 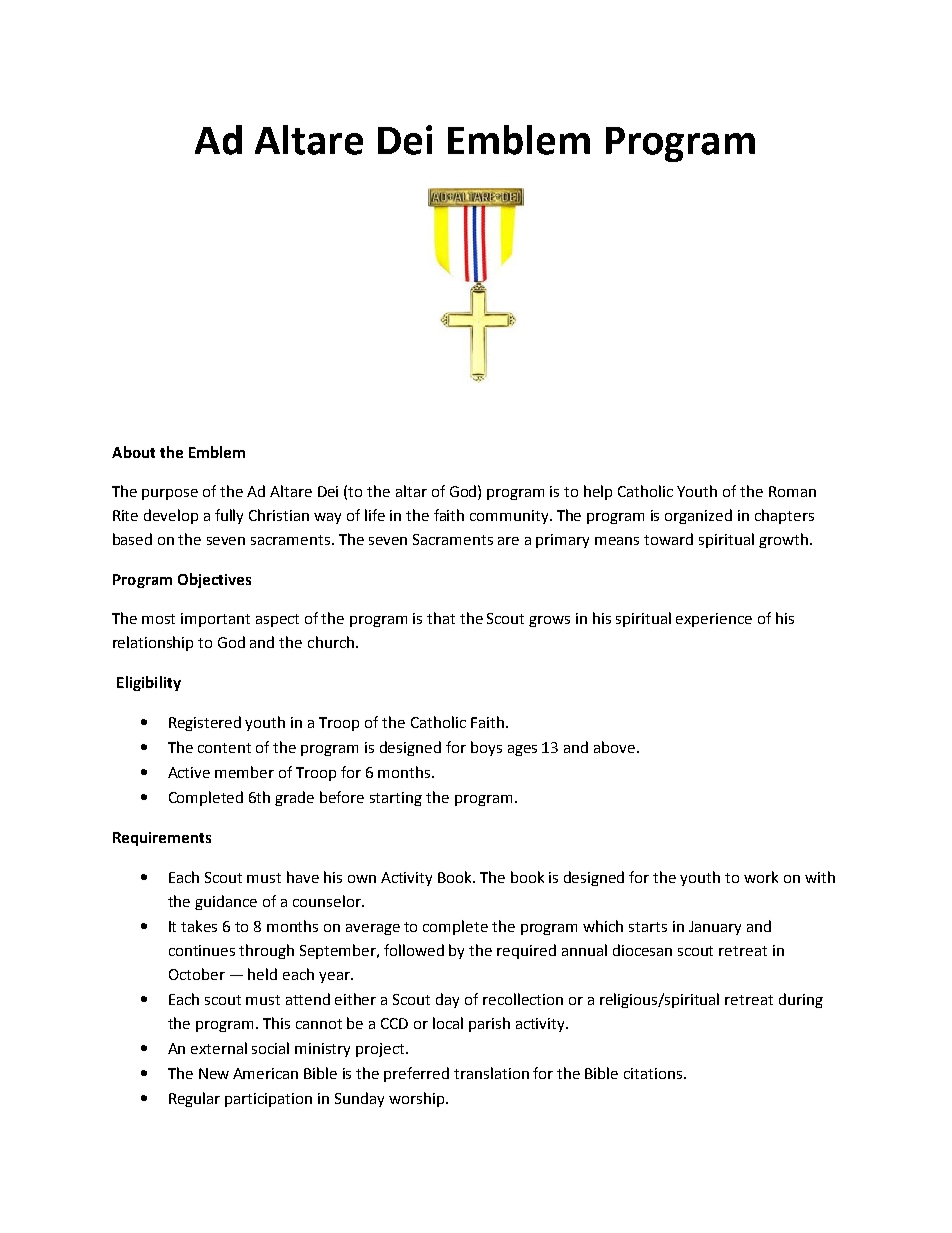 I want to click on purpose, so click(x=170, y=494).
